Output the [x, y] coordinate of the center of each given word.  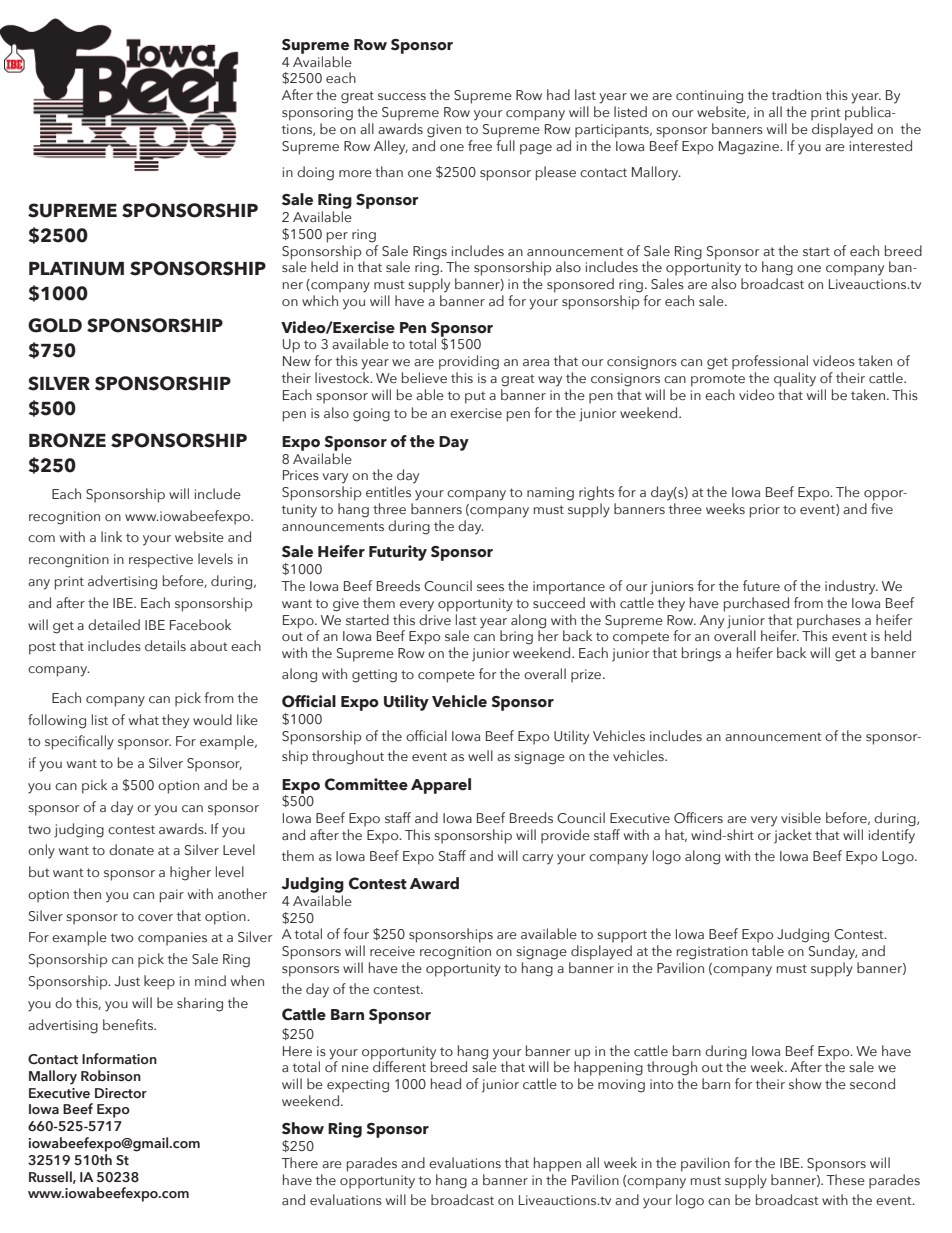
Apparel [441, 786]
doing [315, 173]
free [480, 145]
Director [121, 1093]
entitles [388, 492]
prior [765, 511]
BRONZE [67, 440]
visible [801, 818]
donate [131, 850]
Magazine [750, 148]
